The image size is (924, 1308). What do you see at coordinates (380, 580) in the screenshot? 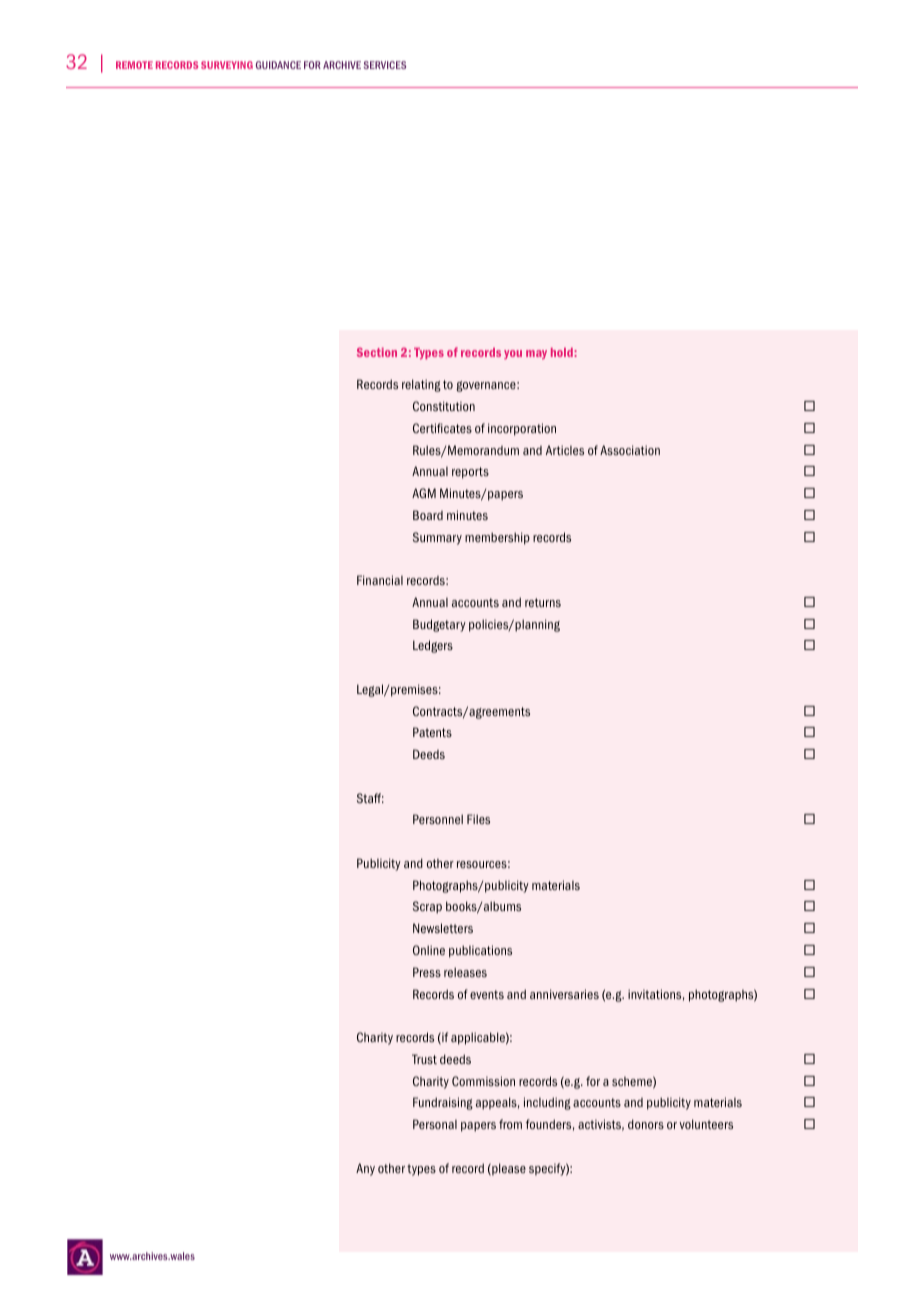
I see `Financial` at bounding box center [380, 580].
